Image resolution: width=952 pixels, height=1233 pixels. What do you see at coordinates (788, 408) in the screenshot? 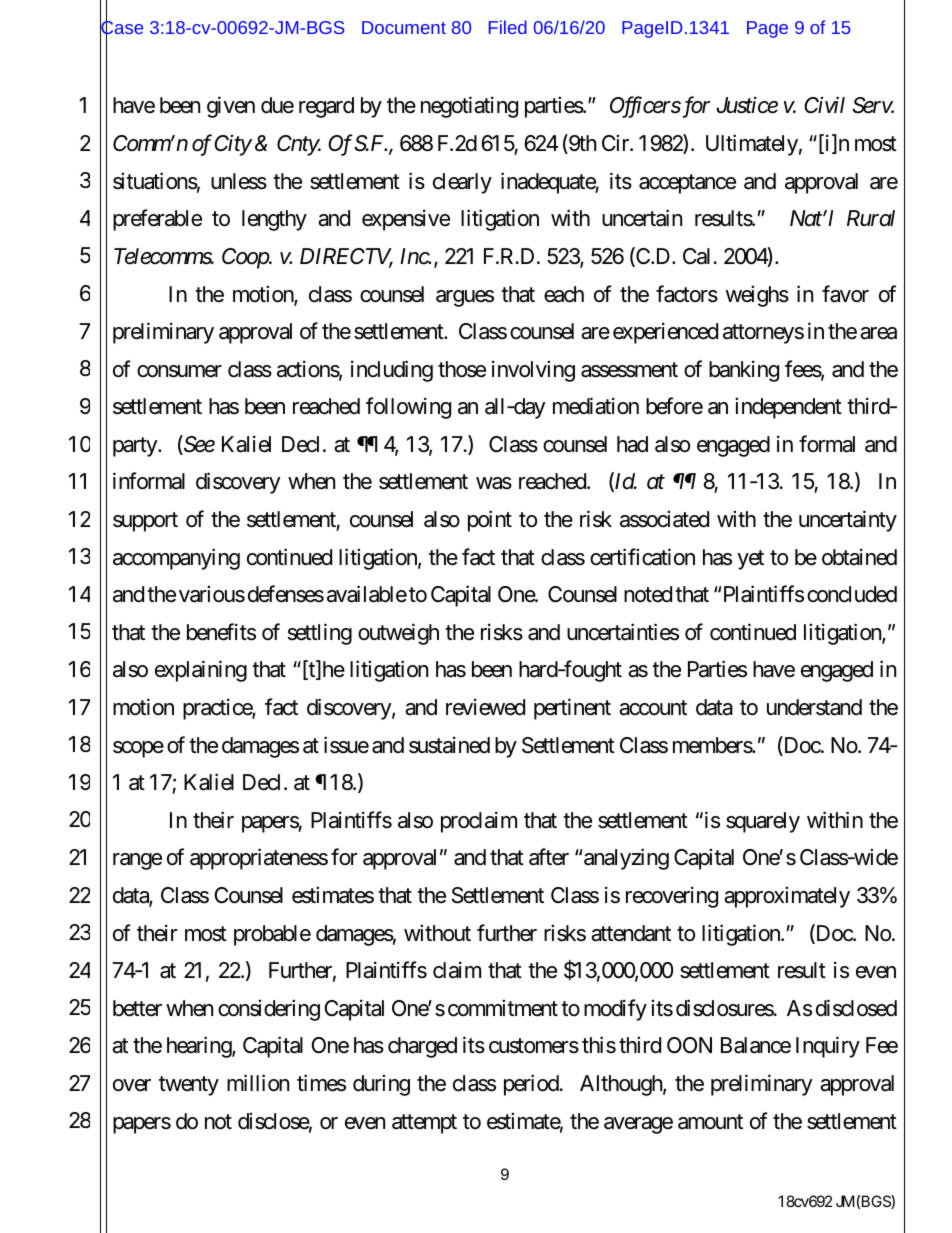
I see `independent` at bounding box center [788, 408].
